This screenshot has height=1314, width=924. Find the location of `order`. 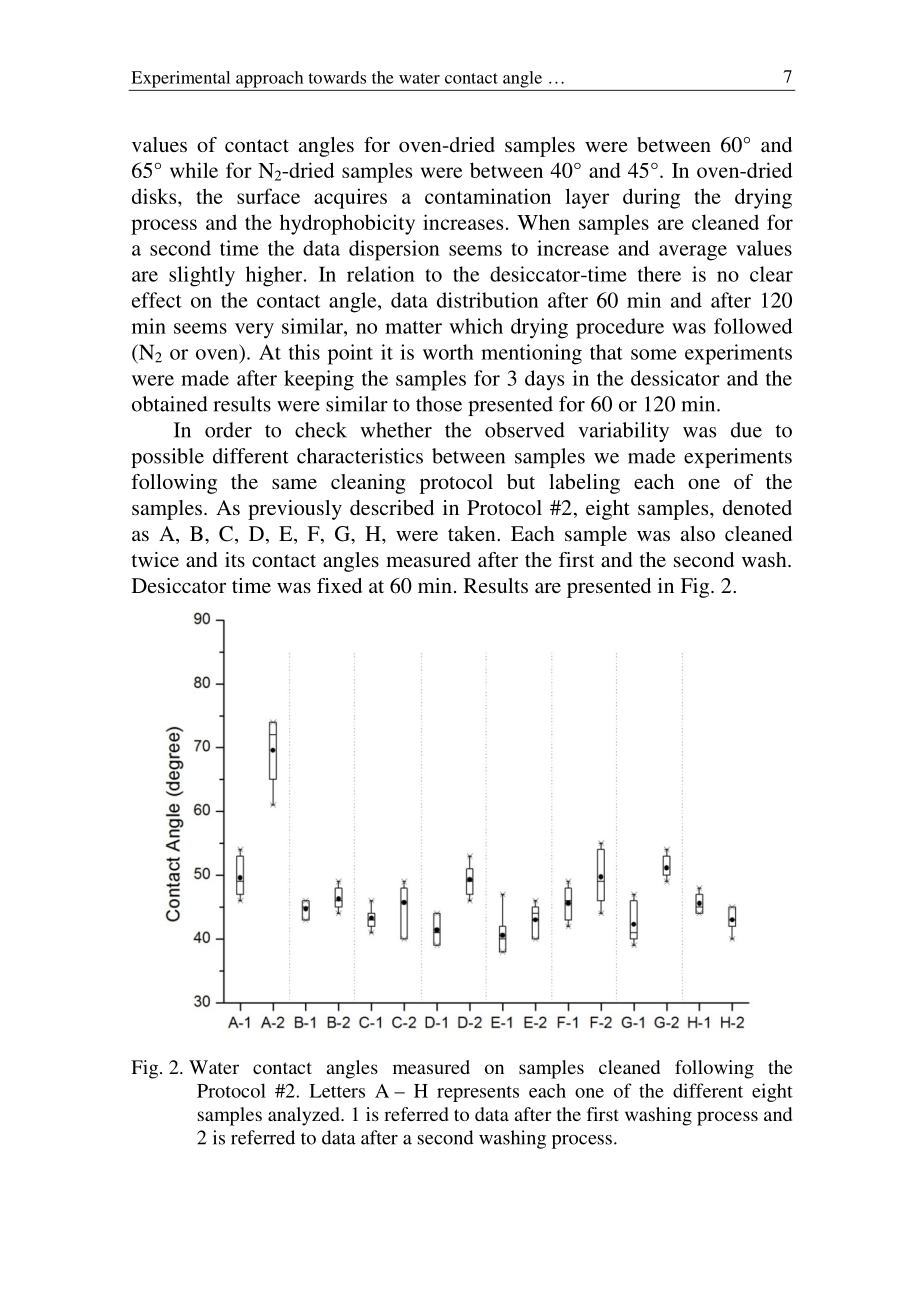

order is located at coordinates (228, 430).
